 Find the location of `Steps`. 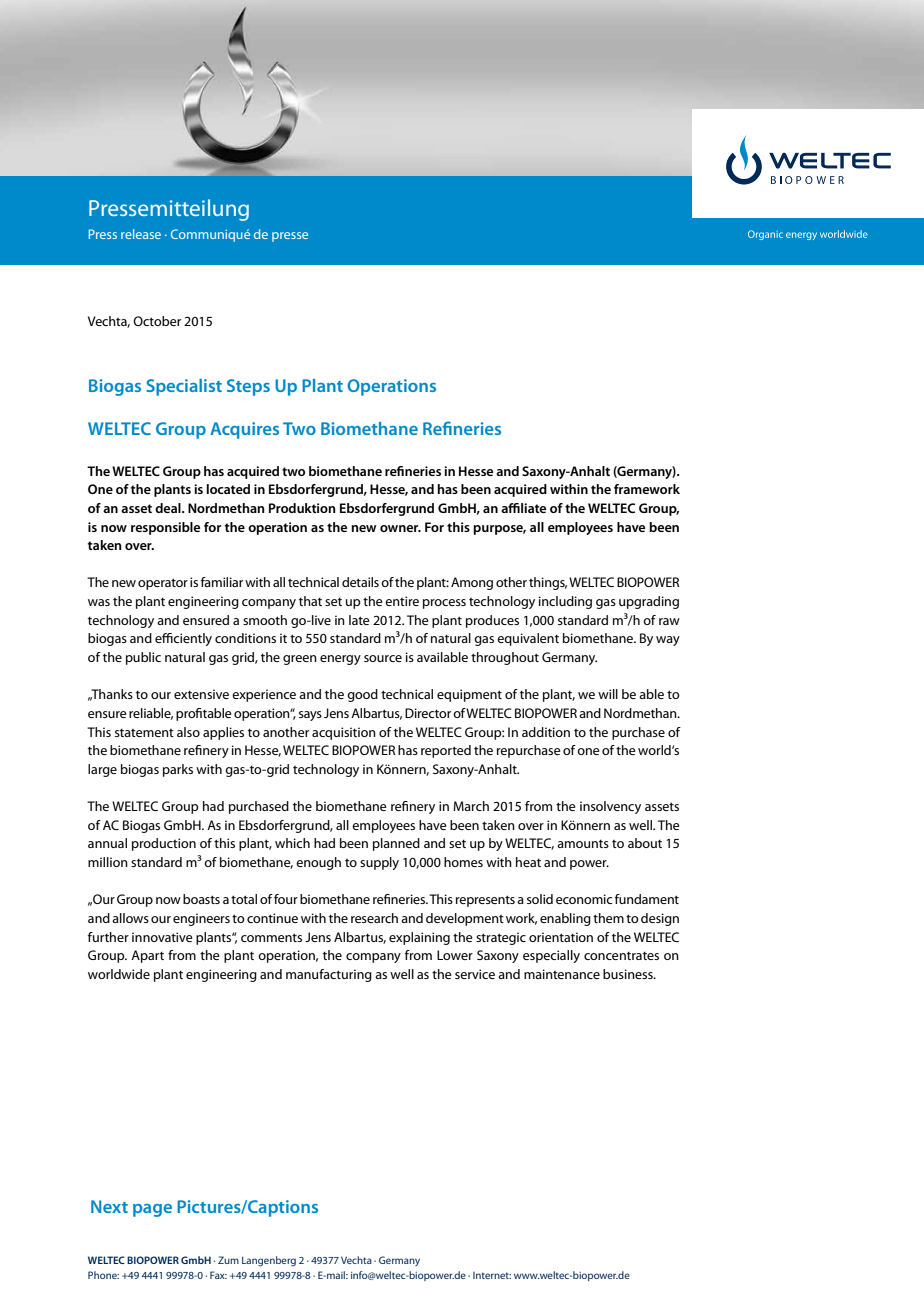

Steps is located at coordinates (248, 387).
